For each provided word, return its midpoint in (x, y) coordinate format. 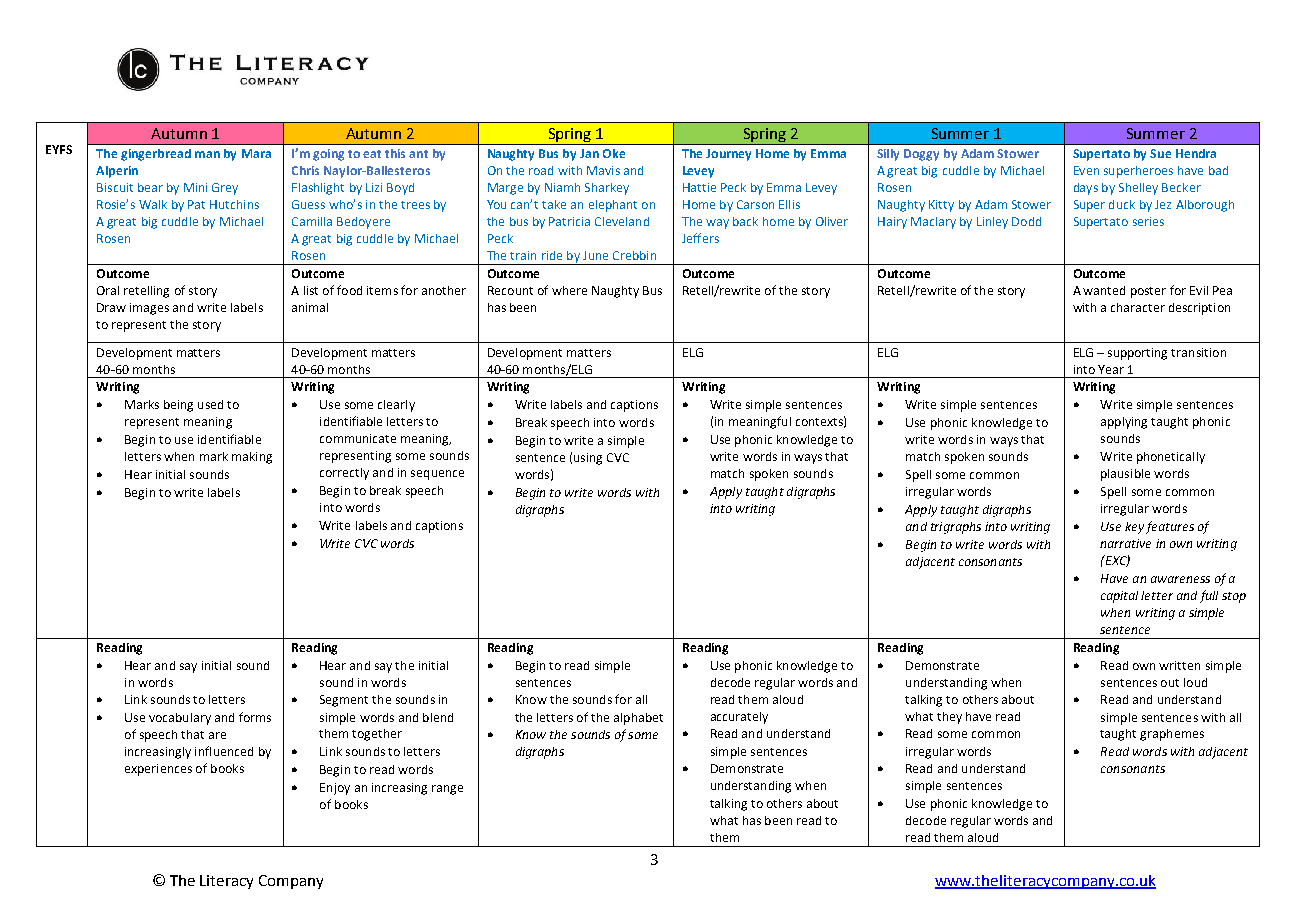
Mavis (603, 170)
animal (310, 307)
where (569, 290)
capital (1119, 597)
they (949, 718)
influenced (224, 751)
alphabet (638, 719)
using (588, 459)
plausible (1125, 475)
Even (1086, 170)
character (1138, 307)
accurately (739, 718)
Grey (225, 189)
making (252, 458)
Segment (344, 701)
